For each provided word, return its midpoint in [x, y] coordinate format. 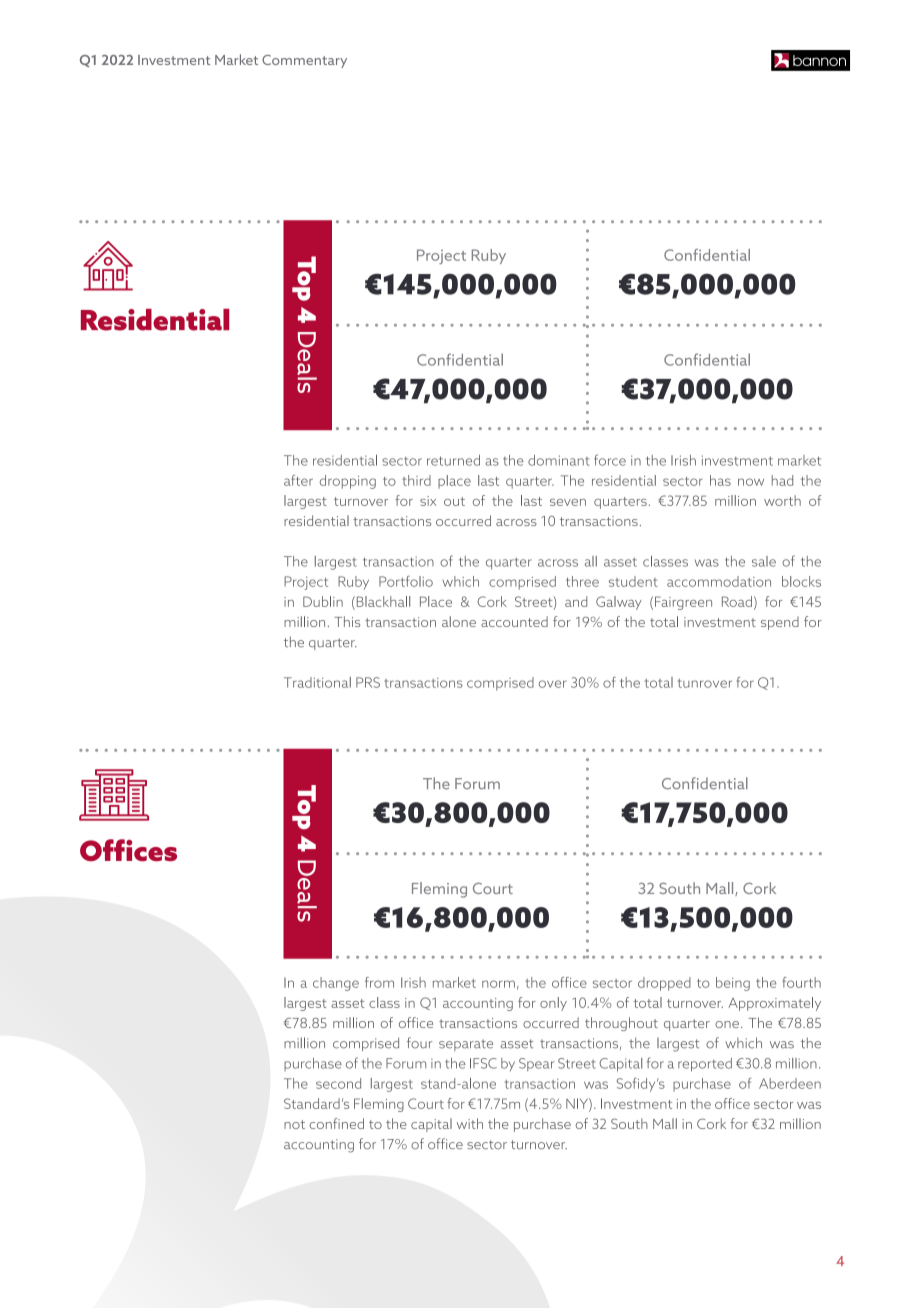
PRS [368, 682]
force [610, 460]
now [751, 482]
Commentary [304, 61]
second [338, 1083]
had [782, 480]
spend [780, 623]
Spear [536, 1064]
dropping [348, 482]
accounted [514, 621]
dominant [558, 460]
